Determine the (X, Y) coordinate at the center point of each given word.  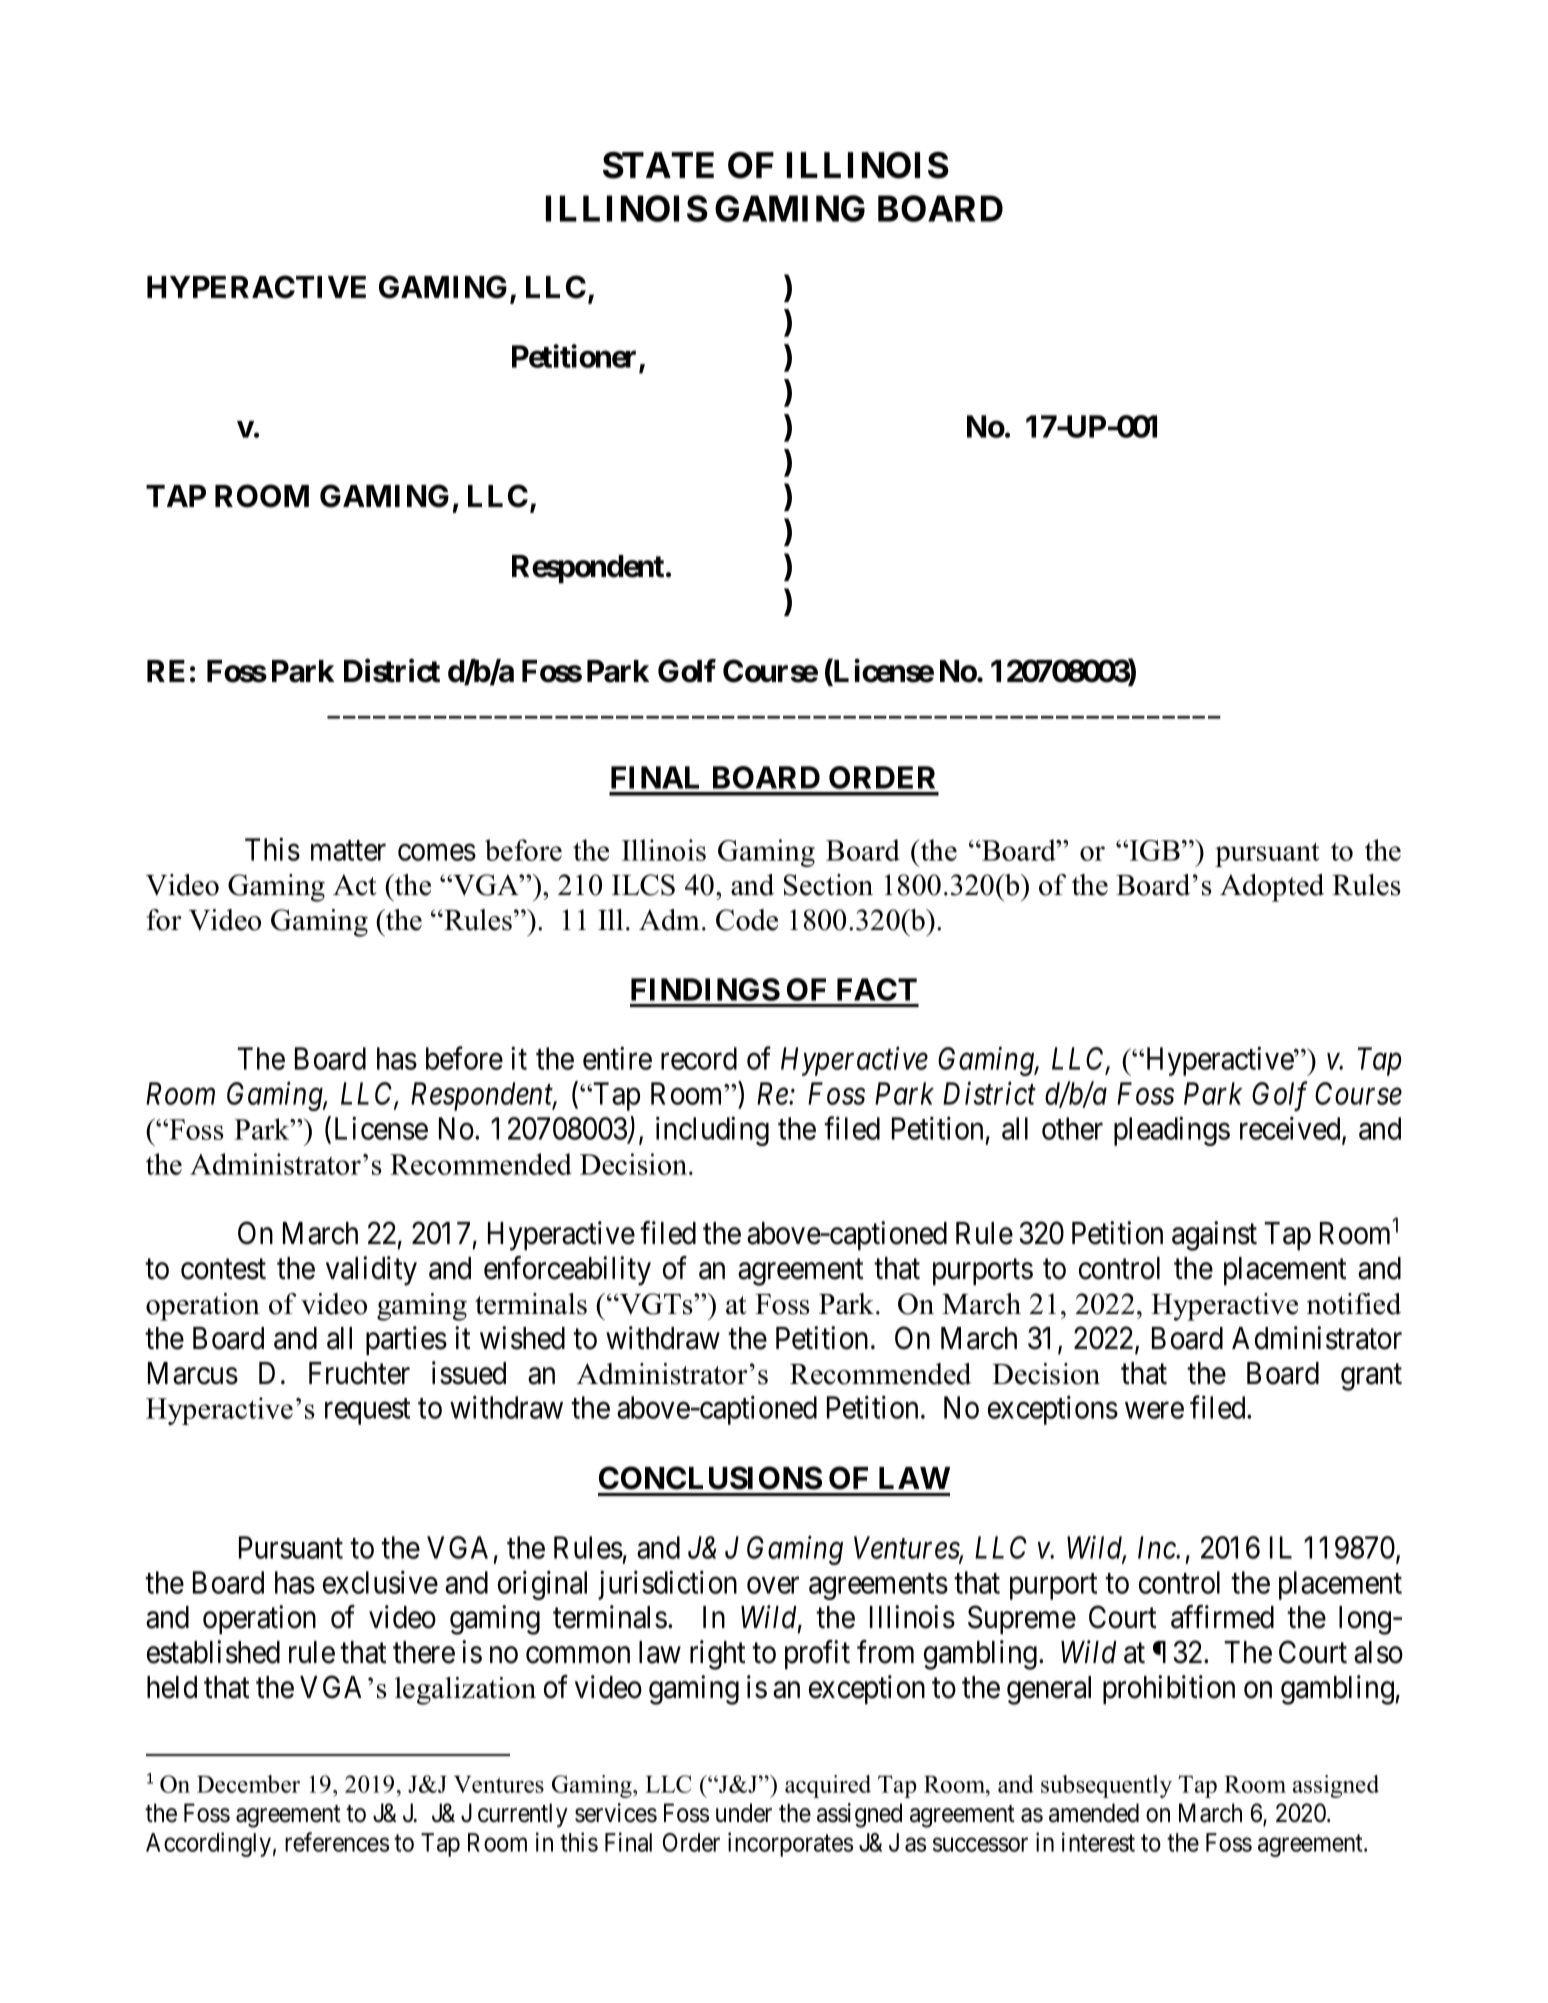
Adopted (1272, 888)
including (712, 1131)
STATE (658, 165)
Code (747, 920)
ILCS (643, 885)
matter (348, 850)
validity (371, 1271)
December (248, 1784)
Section (828, 885)
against (1214, 1236)
